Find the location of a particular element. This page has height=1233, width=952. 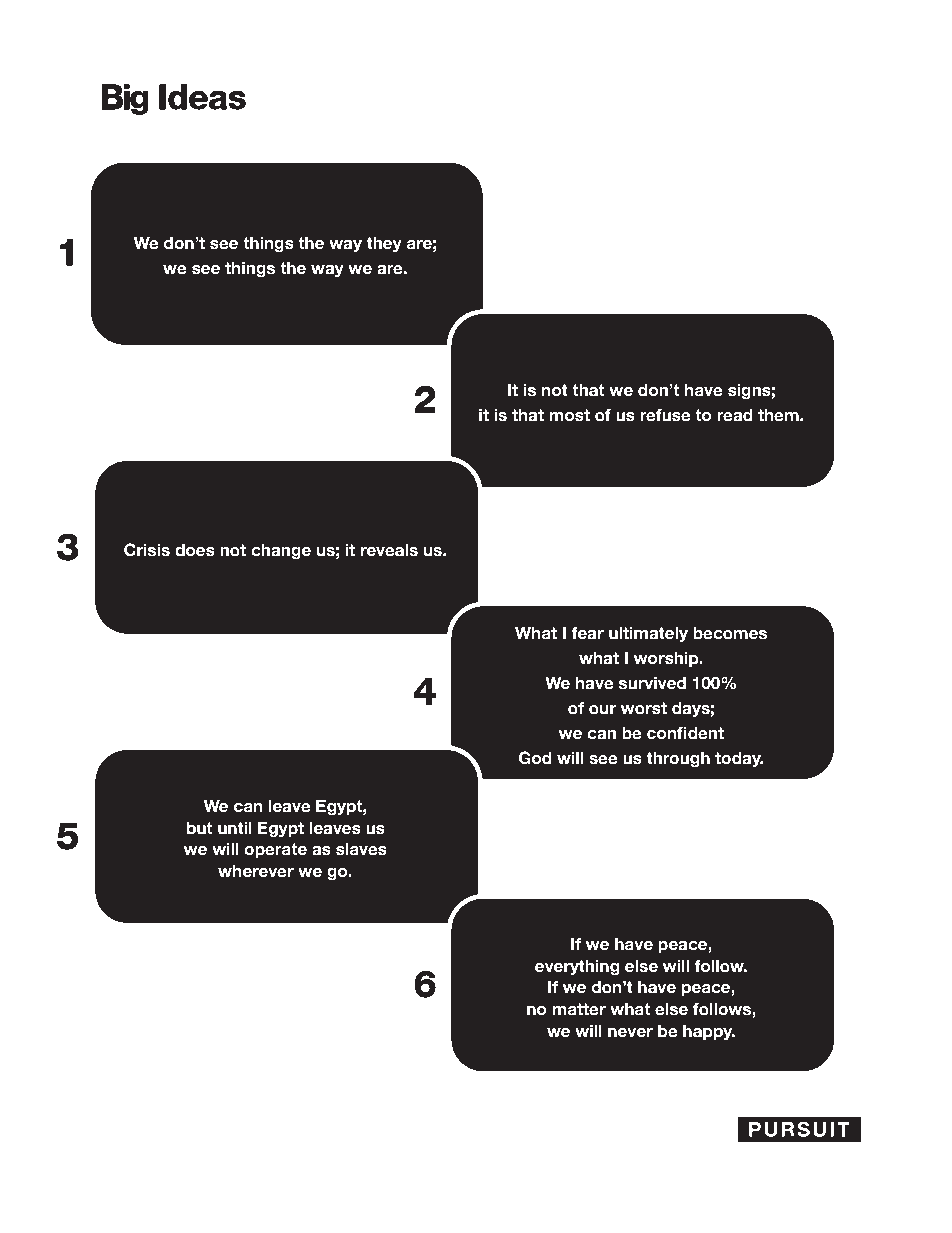

ultimately is located at coordinates (648, 634).
